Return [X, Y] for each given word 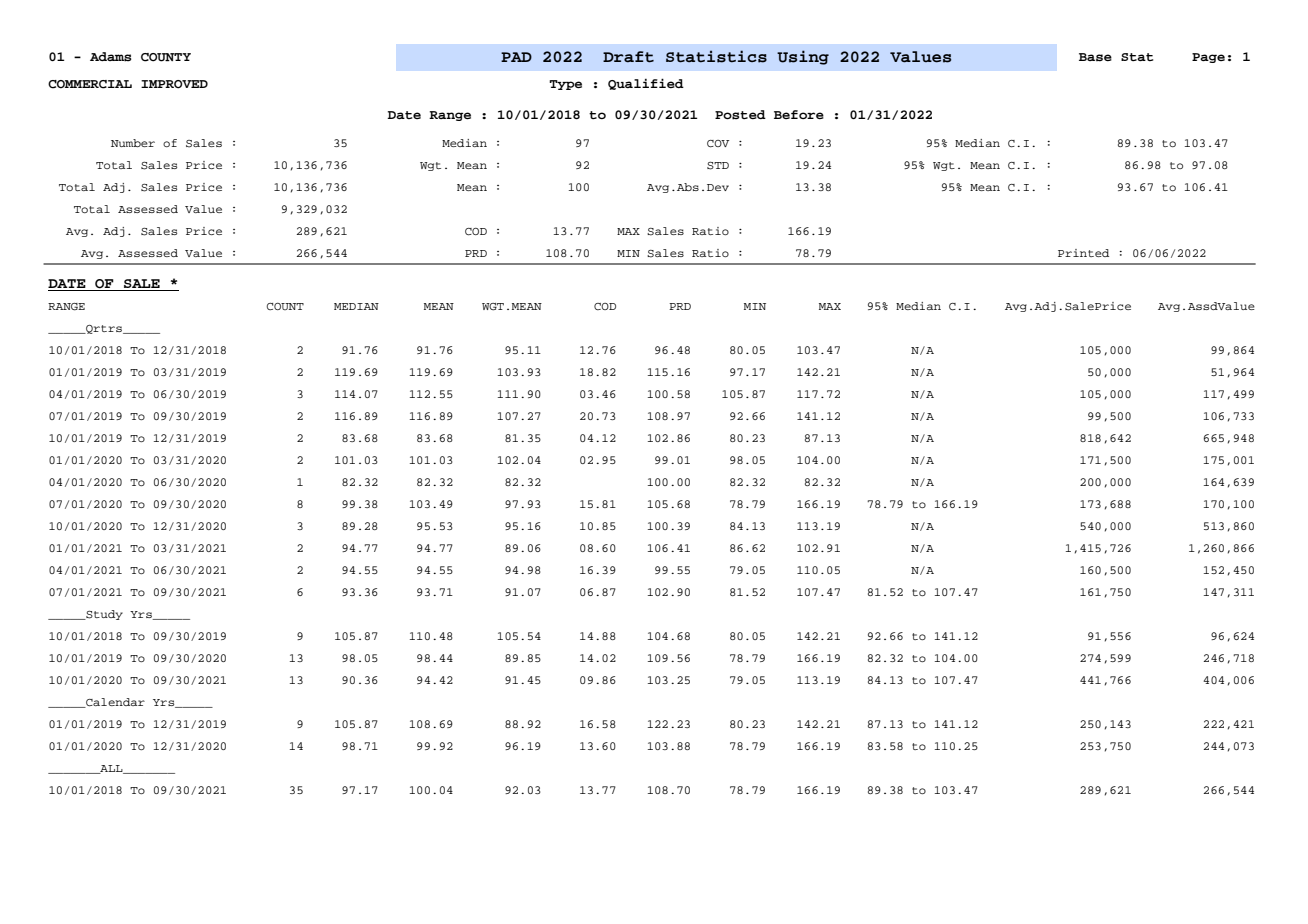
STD [718, 166]
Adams [110, 57]
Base [1095, 57]
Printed [1083, 253]
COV [718, 144]
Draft [628, 57]
